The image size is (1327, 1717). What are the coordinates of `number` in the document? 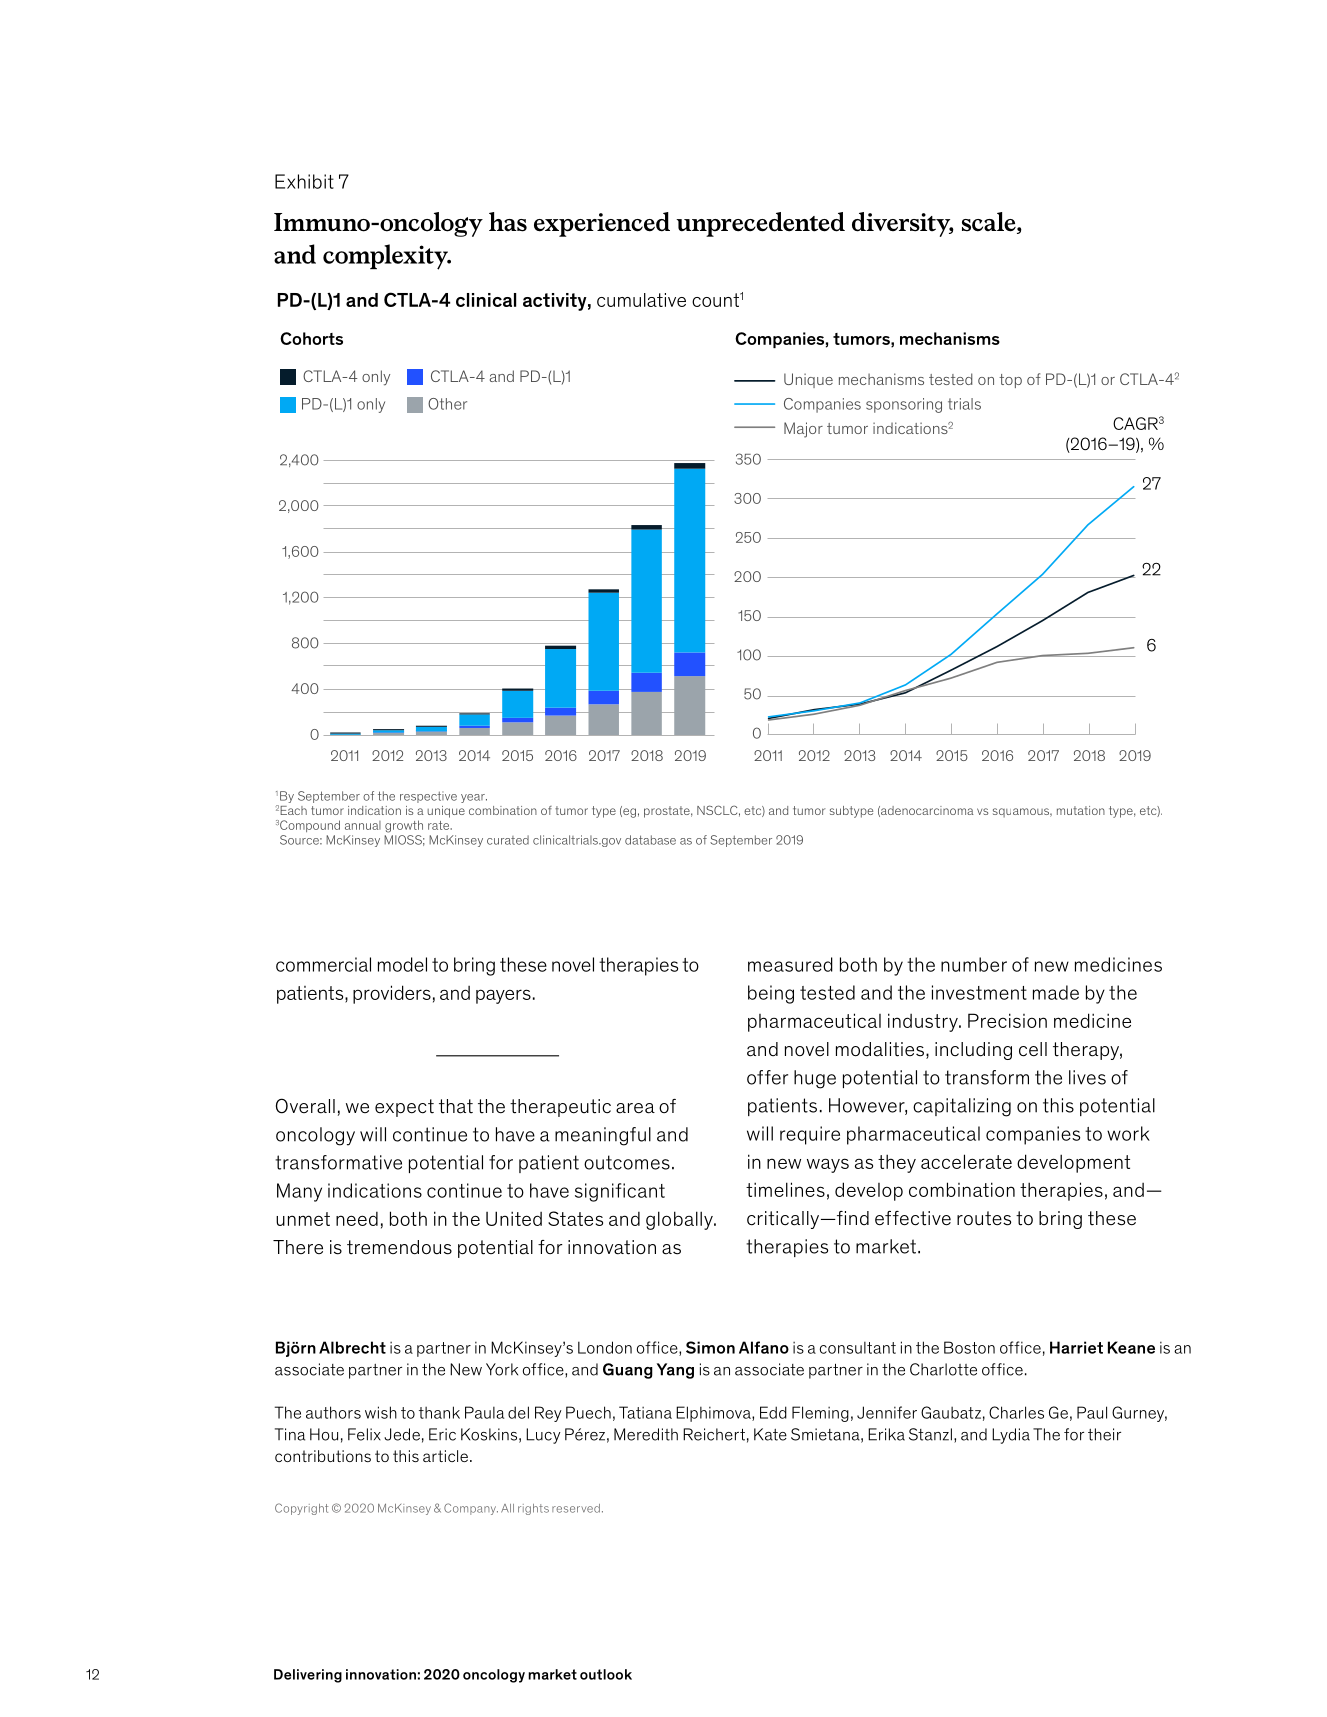 It's located at (974, 964).
